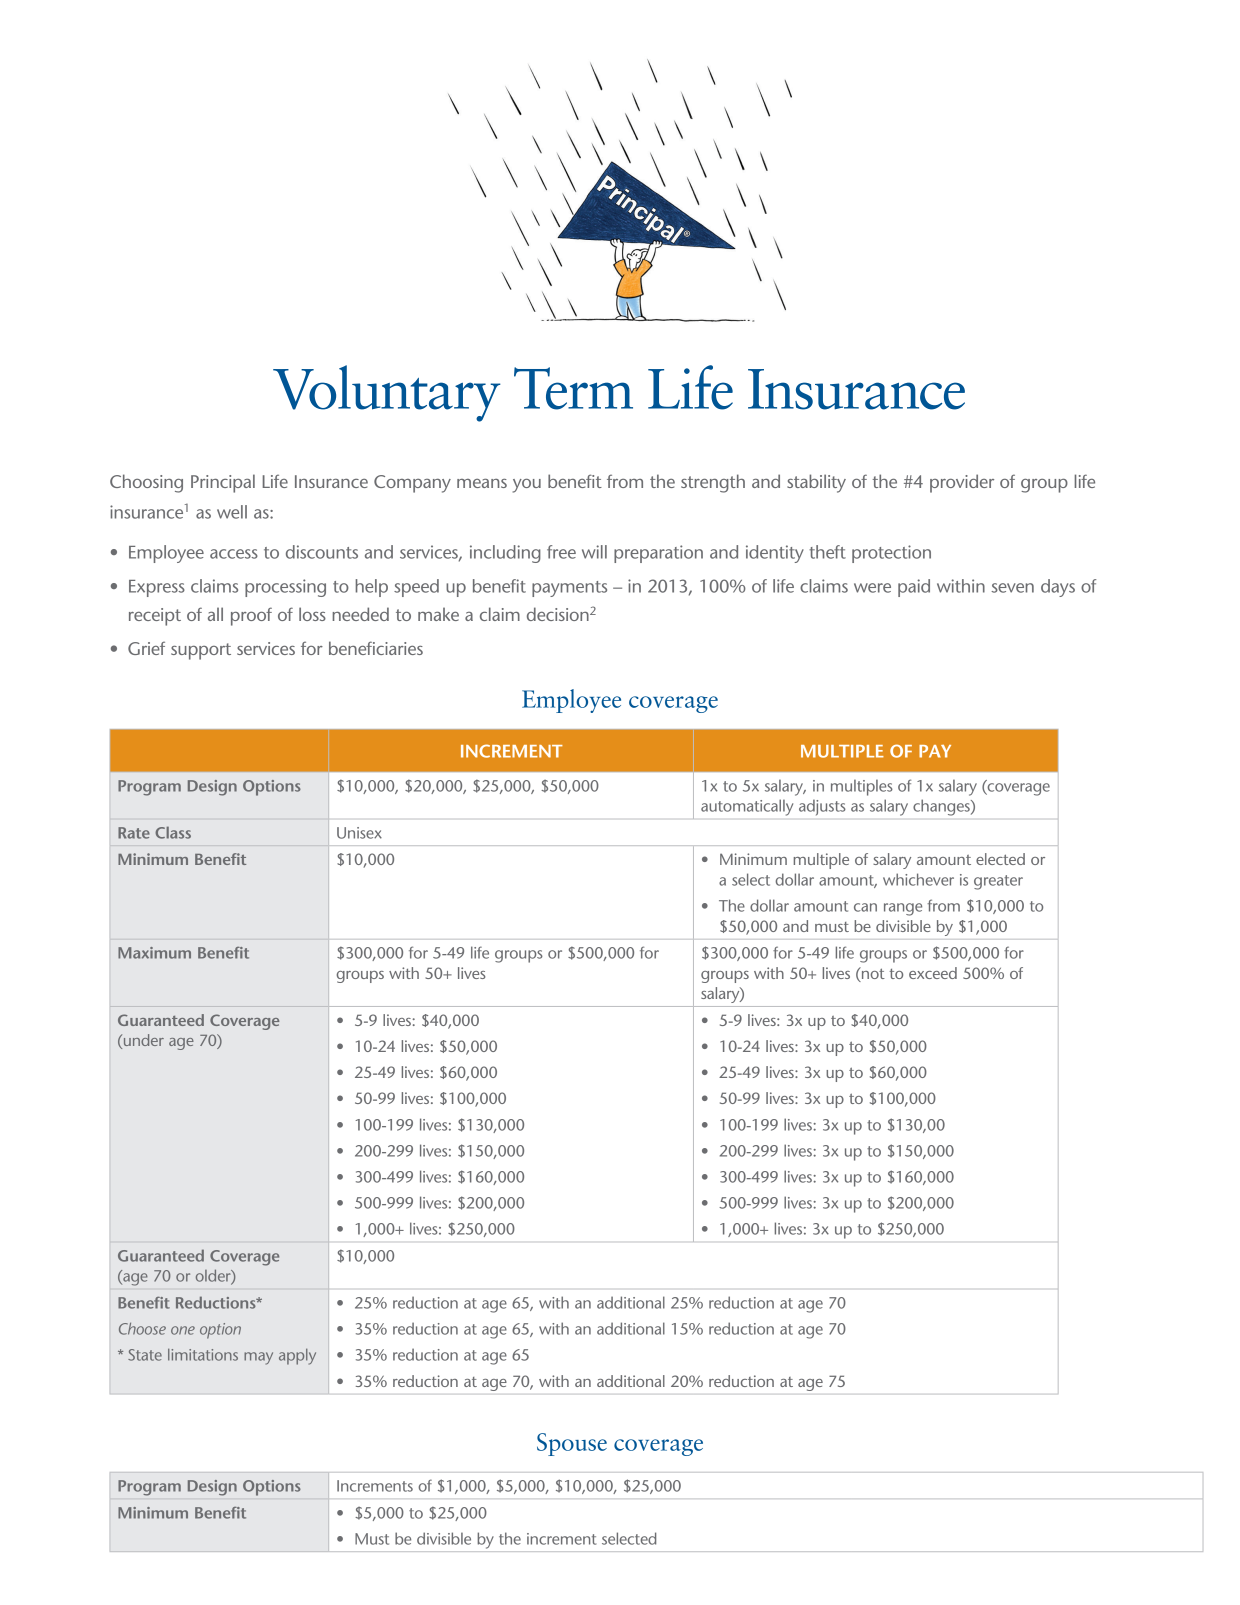  Describe the element at coordinates (154, 953) in the screenshot. I see `Maximum` at that location.
